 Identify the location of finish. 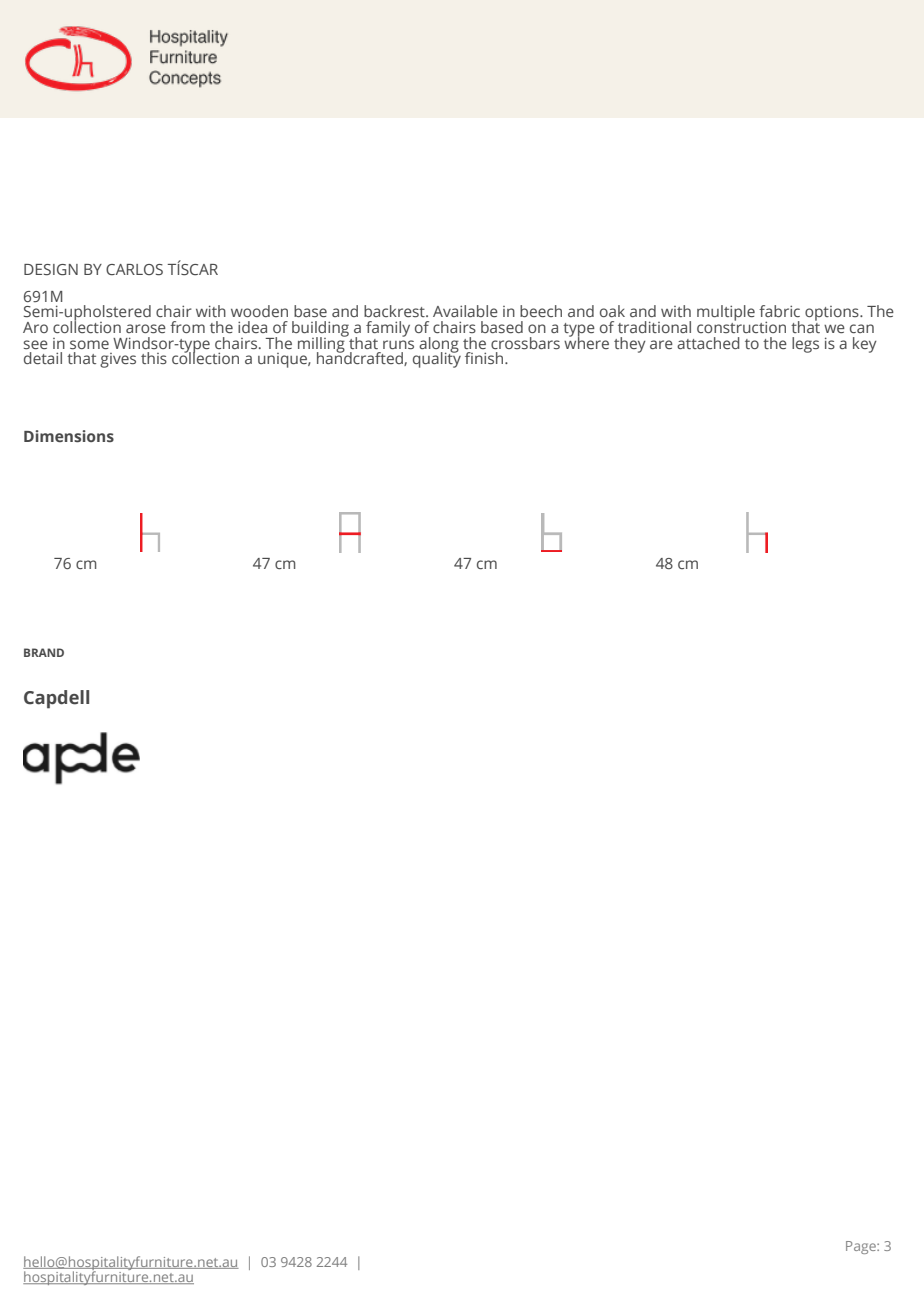
(485, 358).
